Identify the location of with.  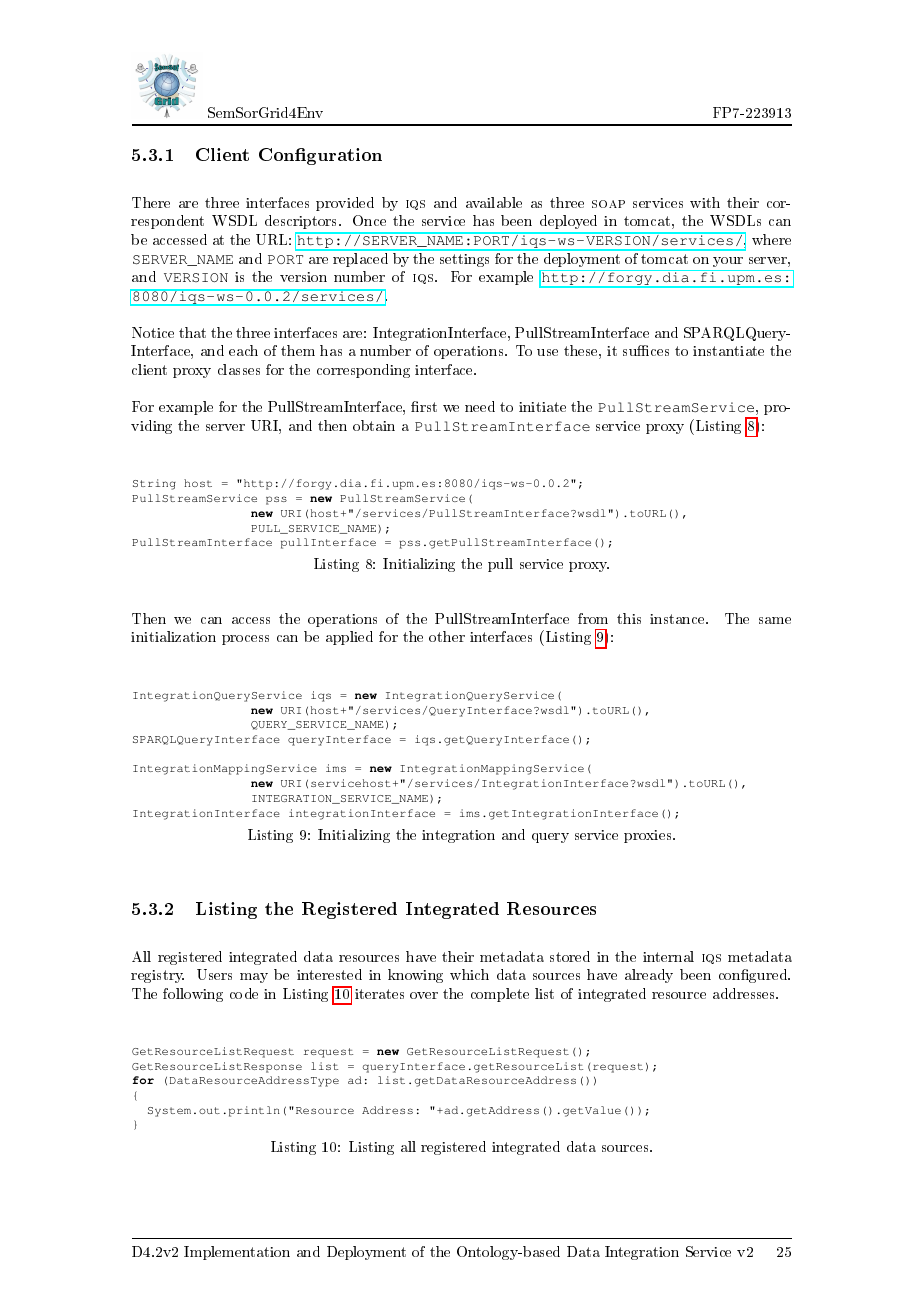
(705, 202).
